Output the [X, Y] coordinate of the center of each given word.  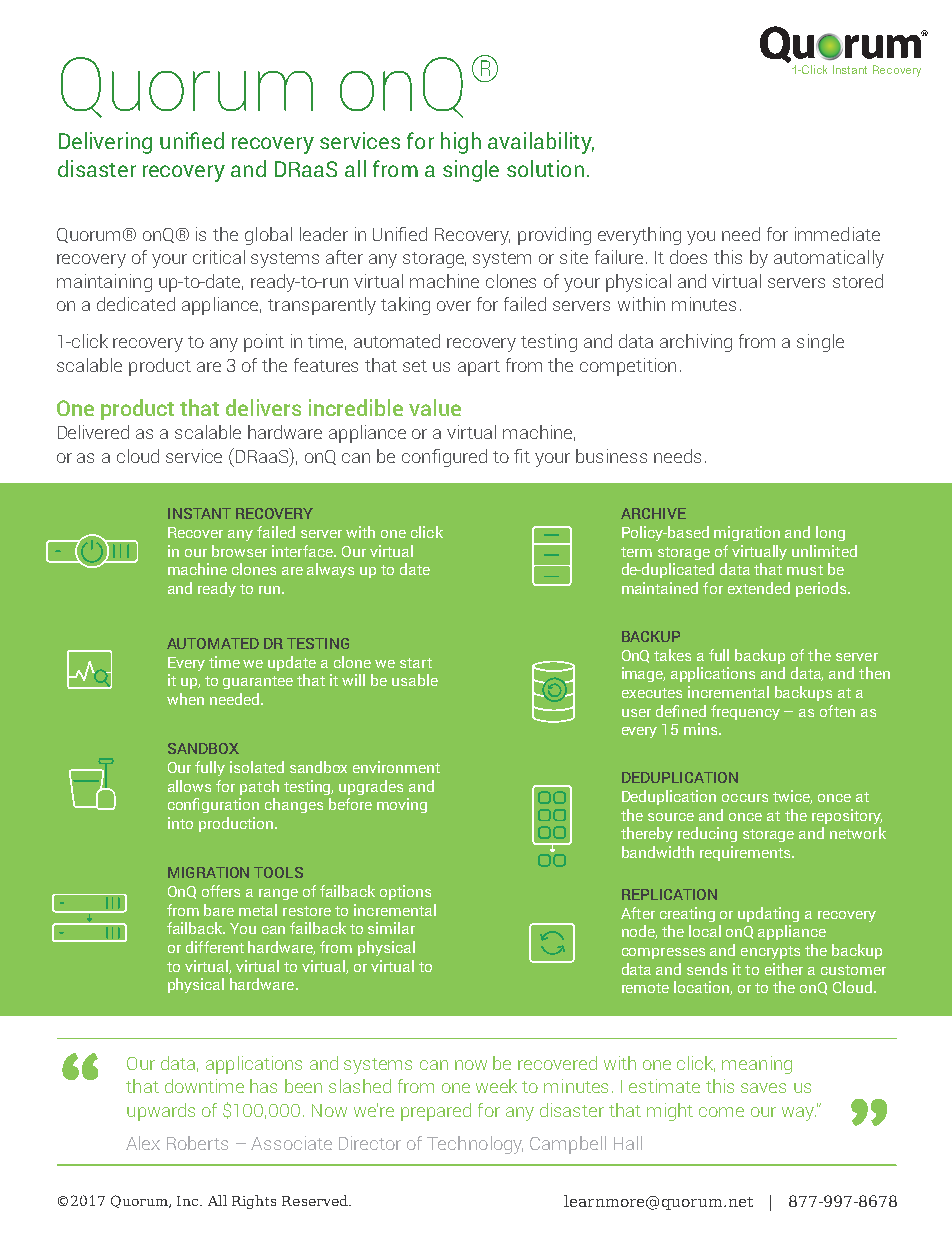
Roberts [197, 1143]
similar [391, 928]
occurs [745, 798]
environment [396, 767]
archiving [696, 343]
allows [189, 786]
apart [479, 368]
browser [239, 551]
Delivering [105, 143]
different [215, 947]
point [264, 343]
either [784, 969]
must [805, 570]
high [461, 143]
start [416, 663]
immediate [837, 234]
